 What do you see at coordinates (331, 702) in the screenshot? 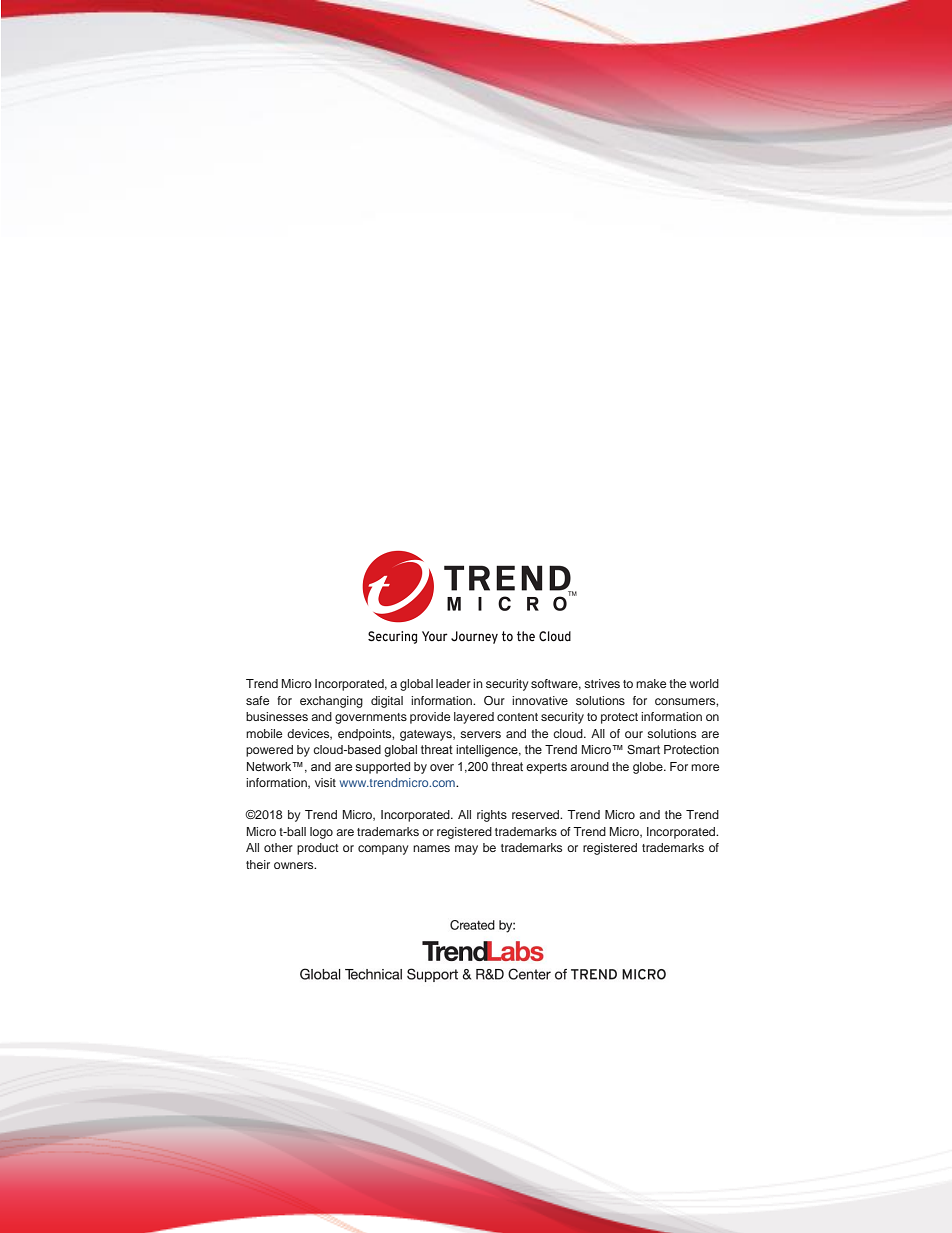
I see `exchanging` at bounding box center [331, 702].
